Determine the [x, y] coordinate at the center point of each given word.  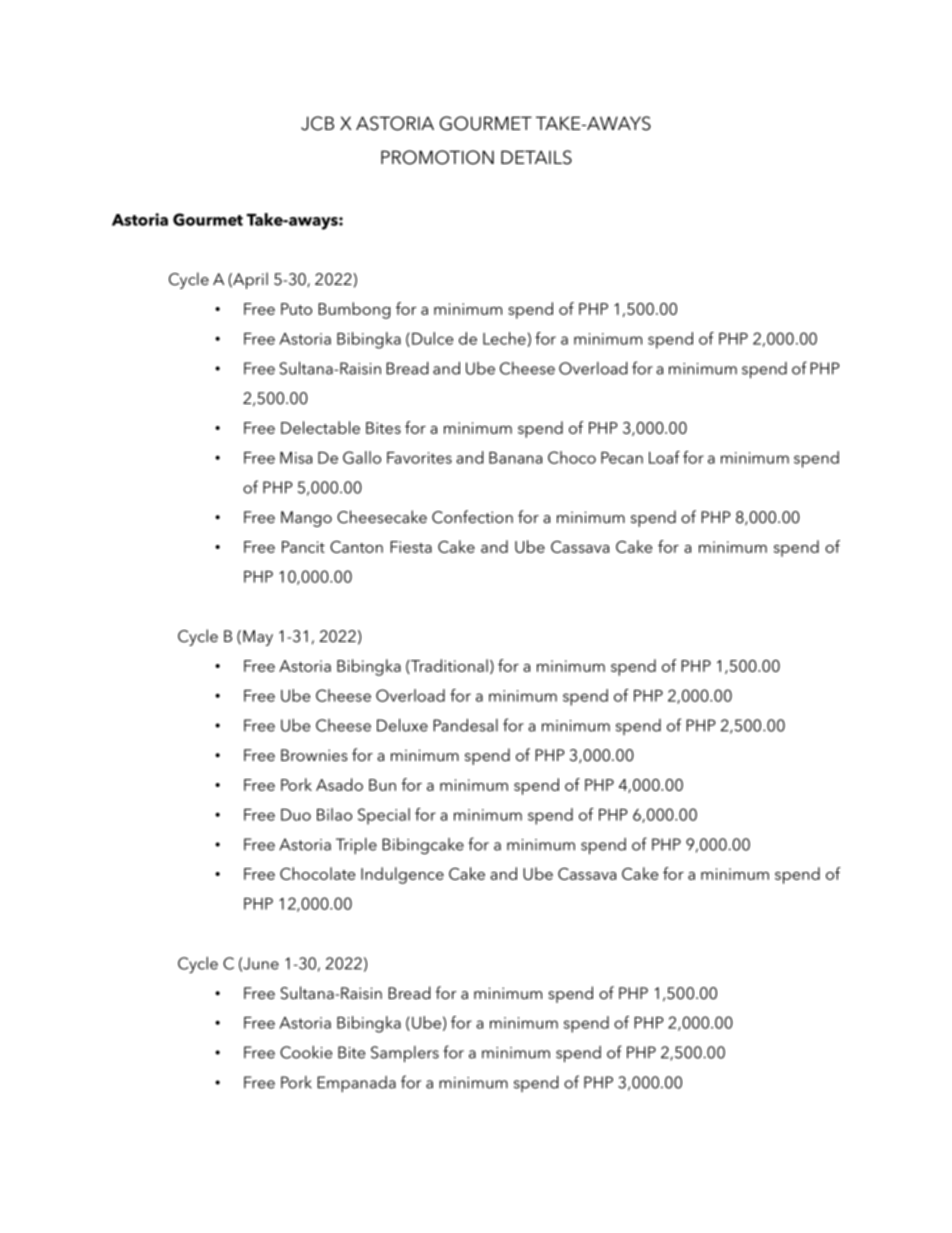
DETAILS [536, 157]
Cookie [306, 1052]
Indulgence [402, 875]
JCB [317, 123]
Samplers [405, 1054]
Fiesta [411, 547]
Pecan [622, 458]
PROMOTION [437, 157]
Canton [356, 547]
